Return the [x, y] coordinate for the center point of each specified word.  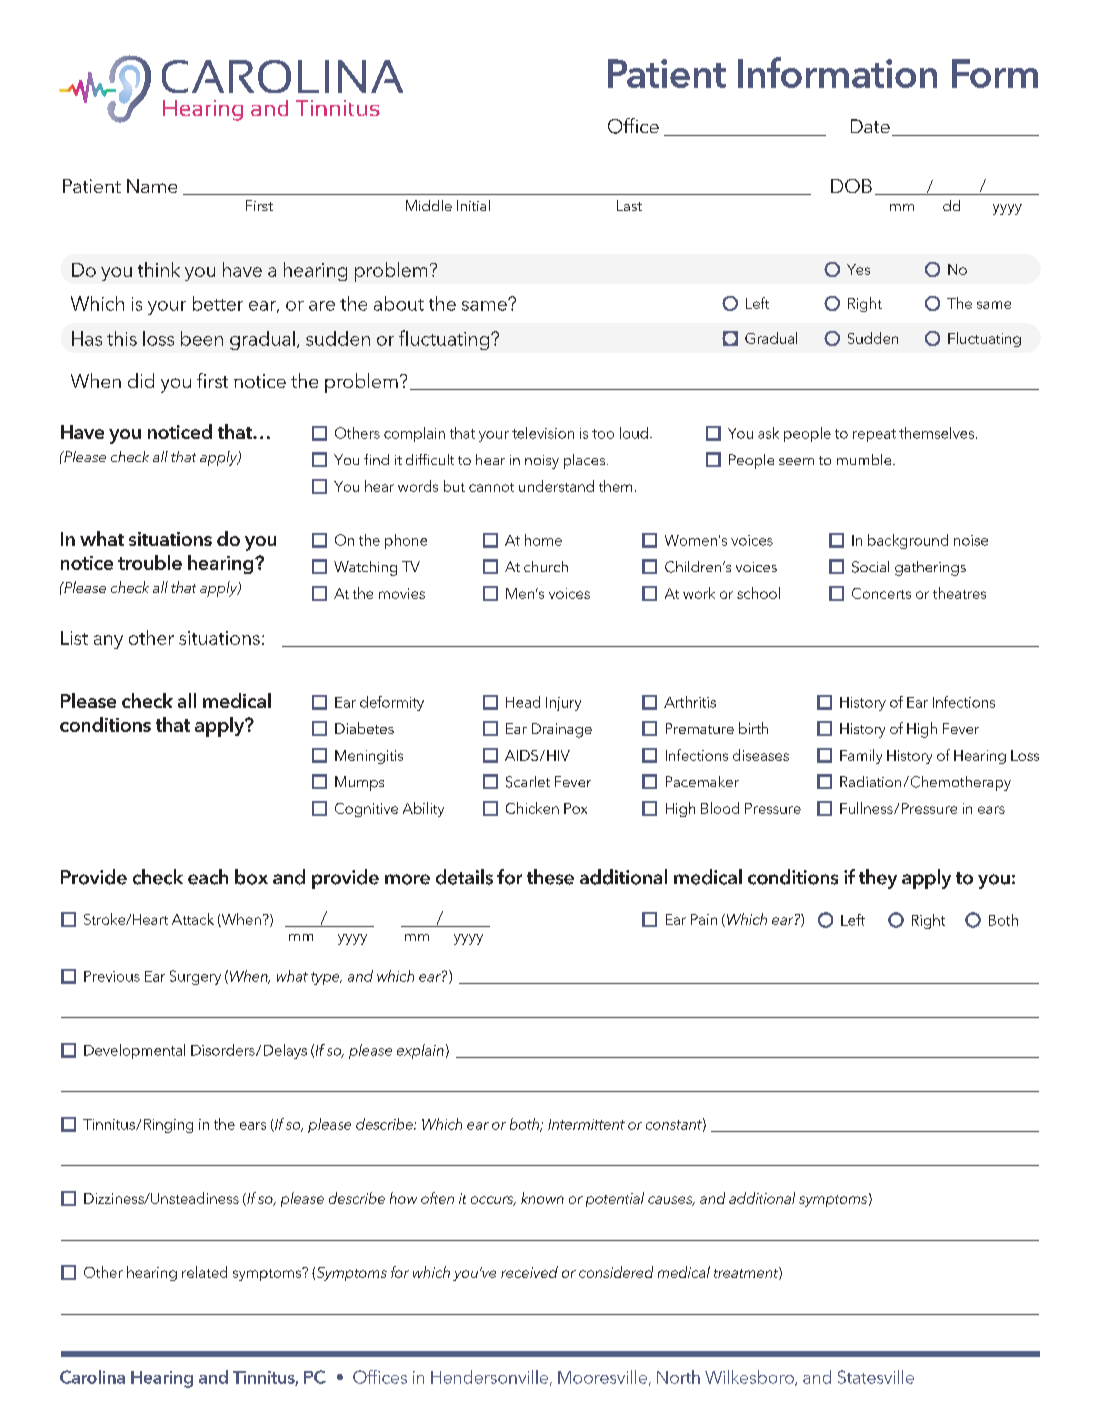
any [108, 642]
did [141, 380]
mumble [865, 459]
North [678, 1377]
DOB [851, 186]
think [159, 269]
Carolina [92, 1377]
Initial [473, 205]
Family [861, 756]
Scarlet [528, 782]
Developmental [134, 1051]
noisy [542, 462]
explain [420, 1051]
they [878, 879]
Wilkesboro [750, 1378]
